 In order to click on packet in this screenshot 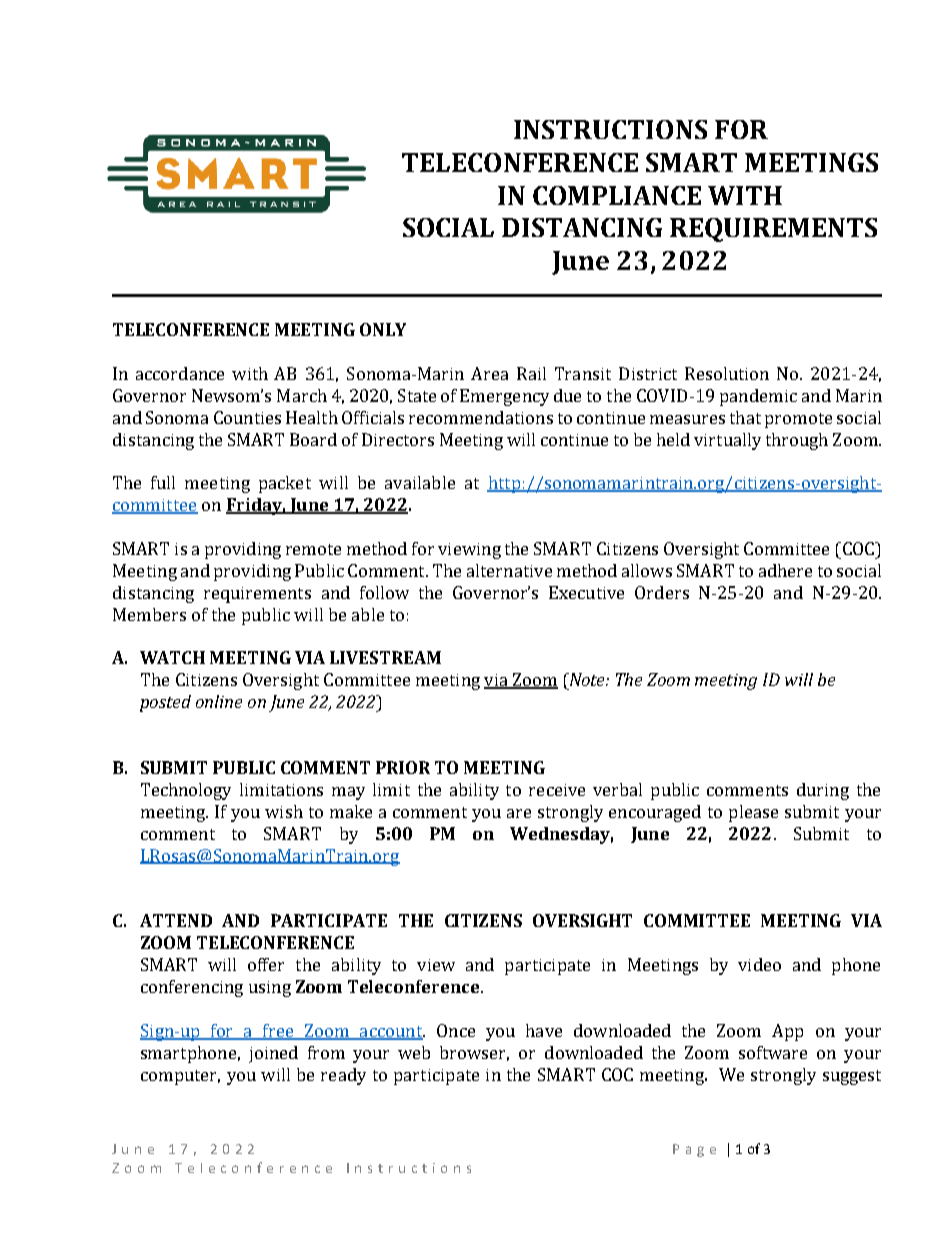, I will do `click(285, 484)`.
